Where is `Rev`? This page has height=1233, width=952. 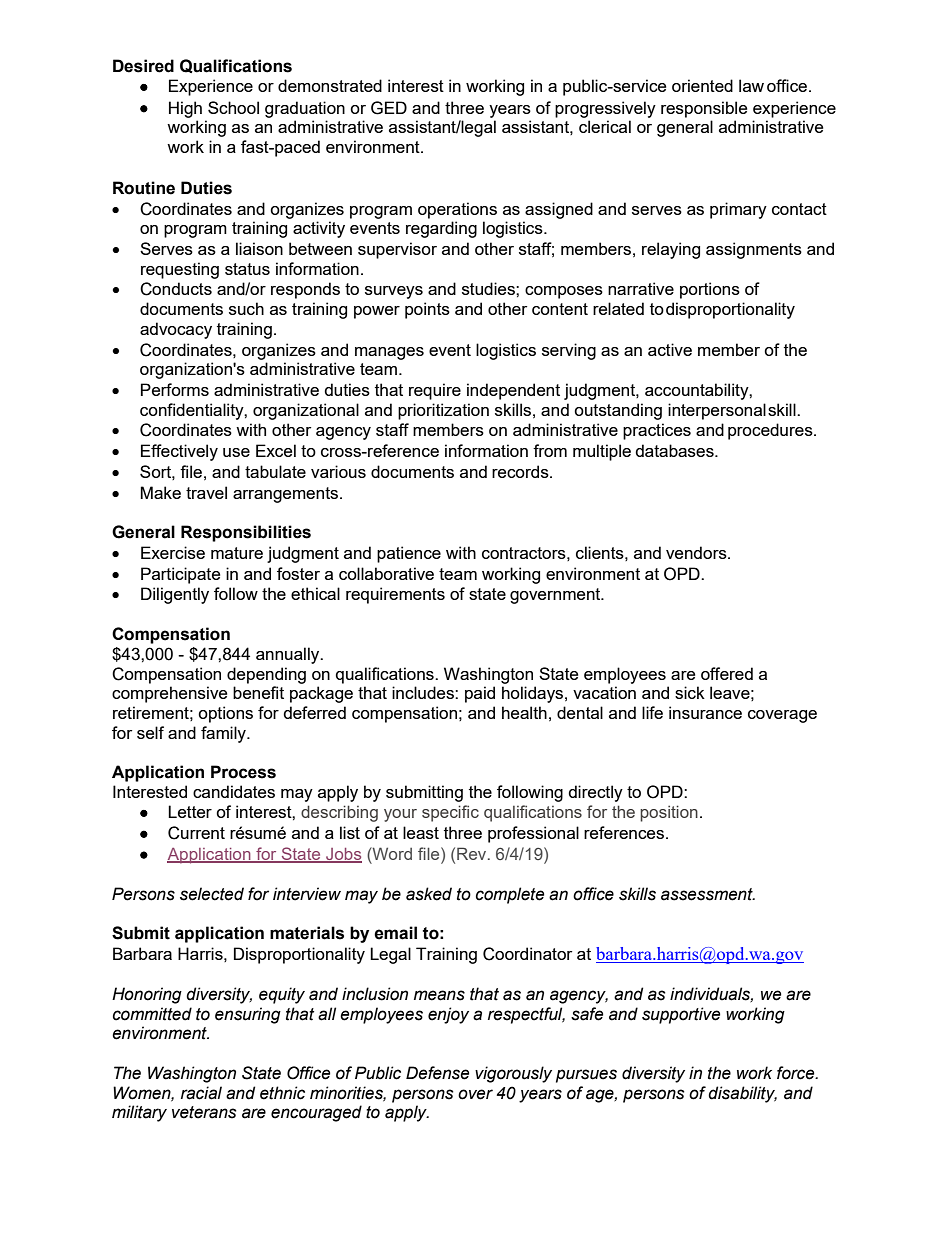
Rev is located at coordinates (473, 853).
